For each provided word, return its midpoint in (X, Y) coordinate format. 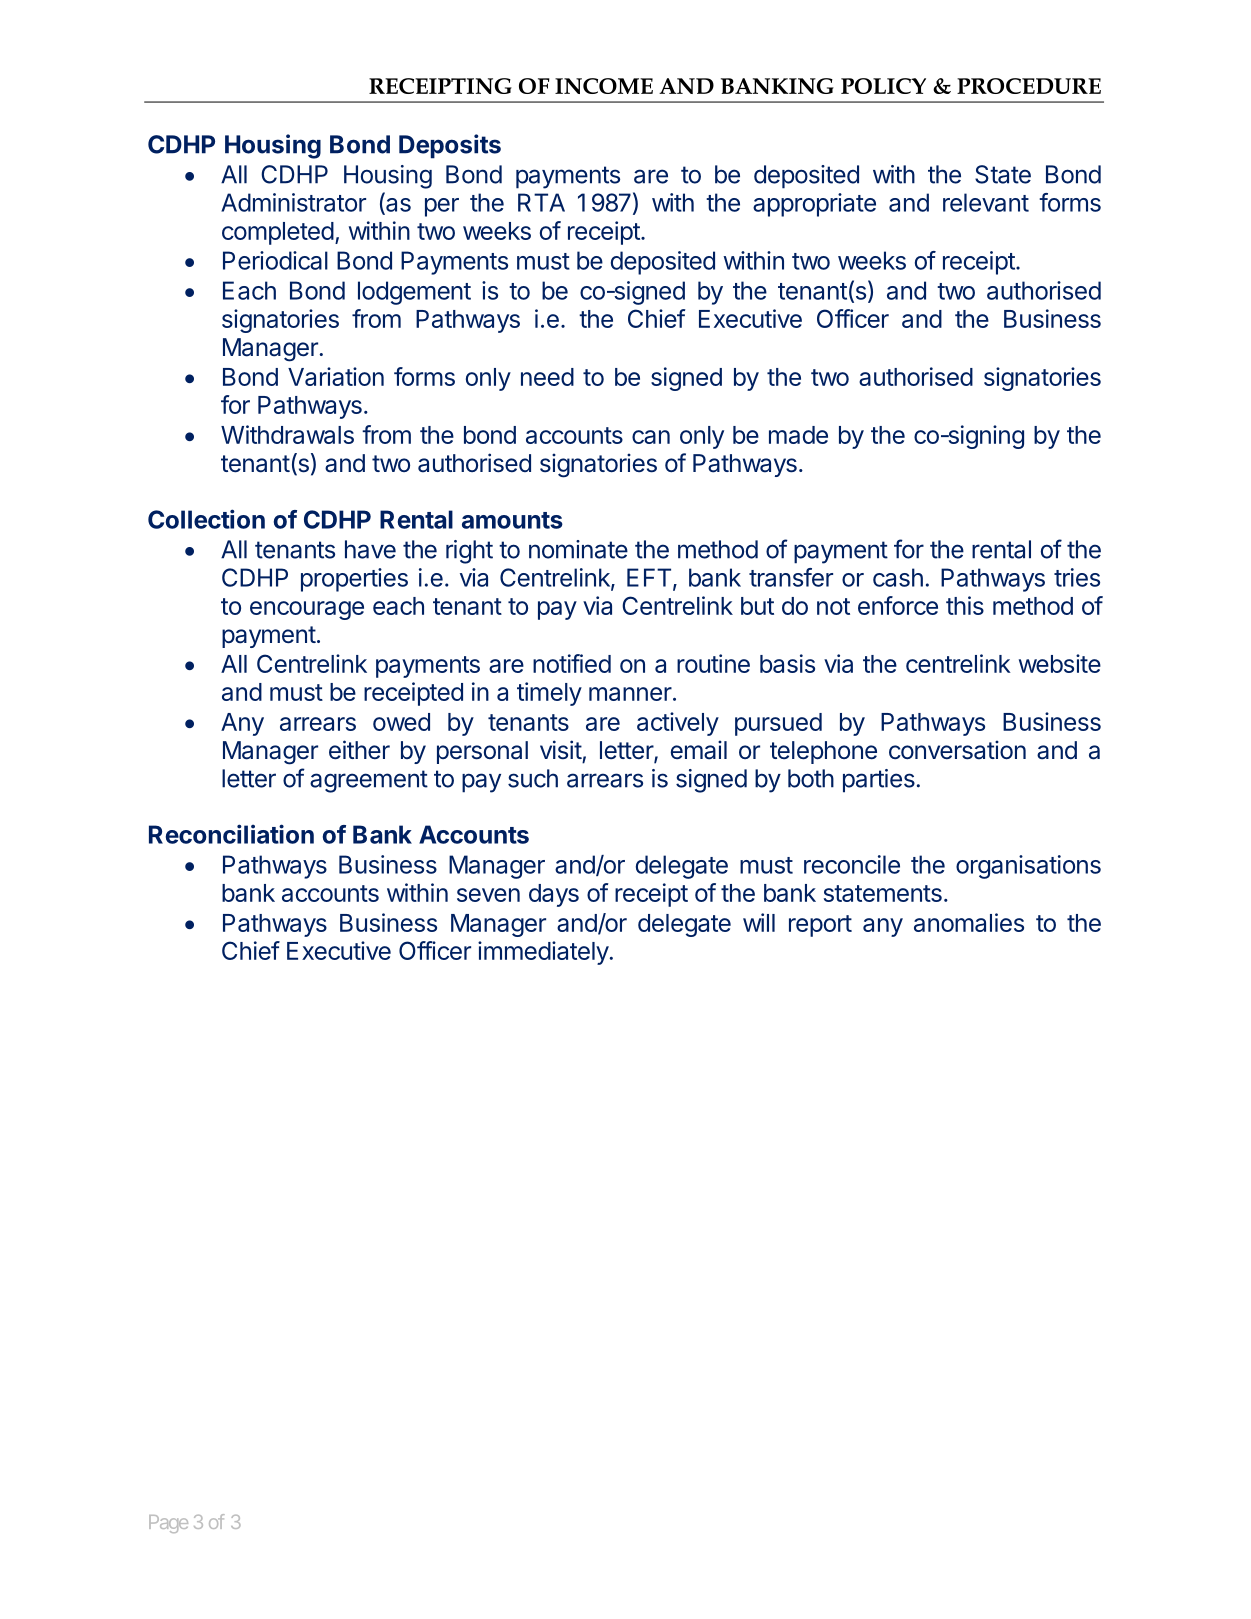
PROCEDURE (1029, 86)
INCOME (604, 86)
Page (168, 1524)
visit (561, 750)
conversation (957, 750)
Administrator (293, 202)
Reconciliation (231, 834)
